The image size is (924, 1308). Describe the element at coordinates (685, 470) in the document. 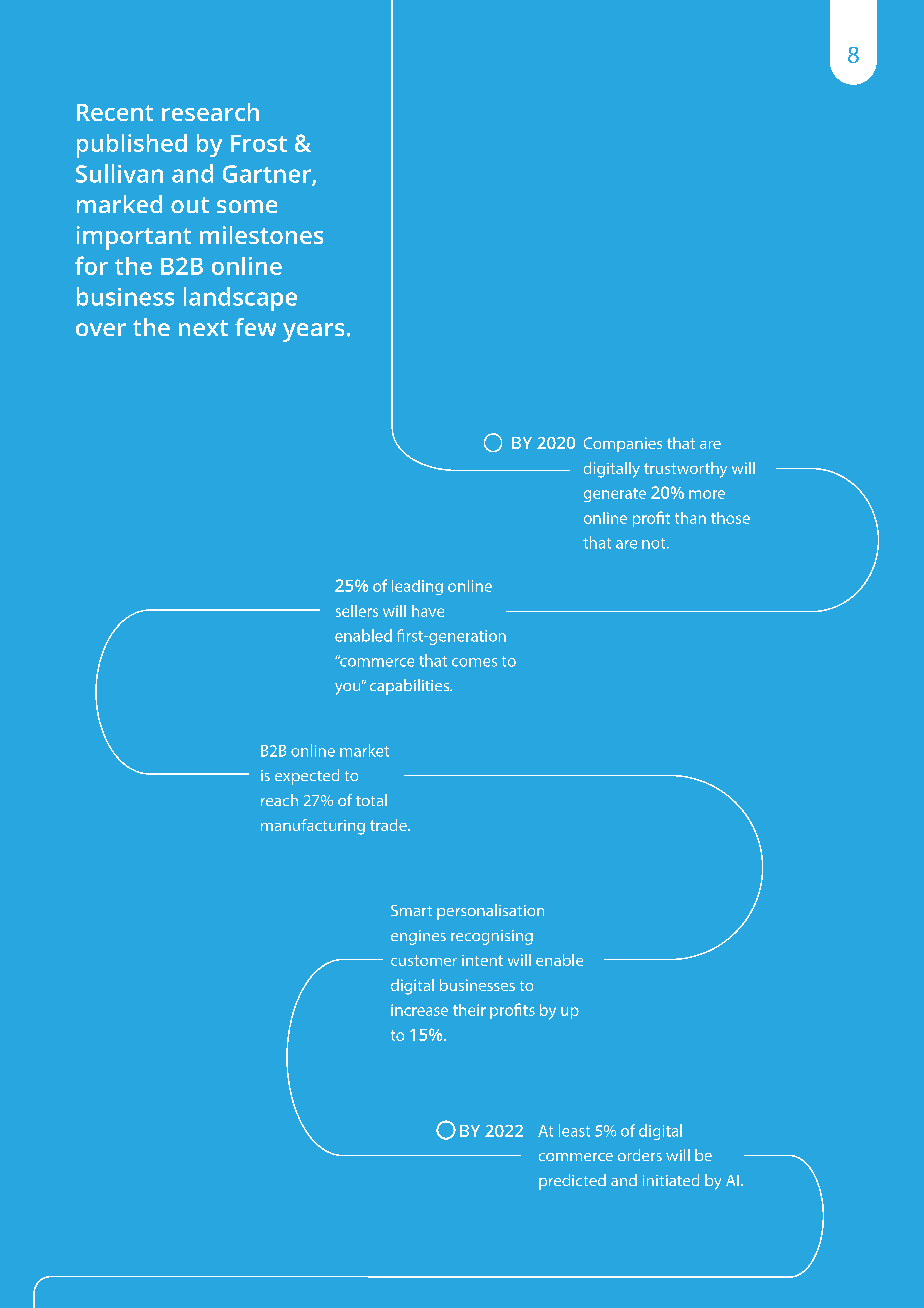

I see `trustworthy` at that location.
